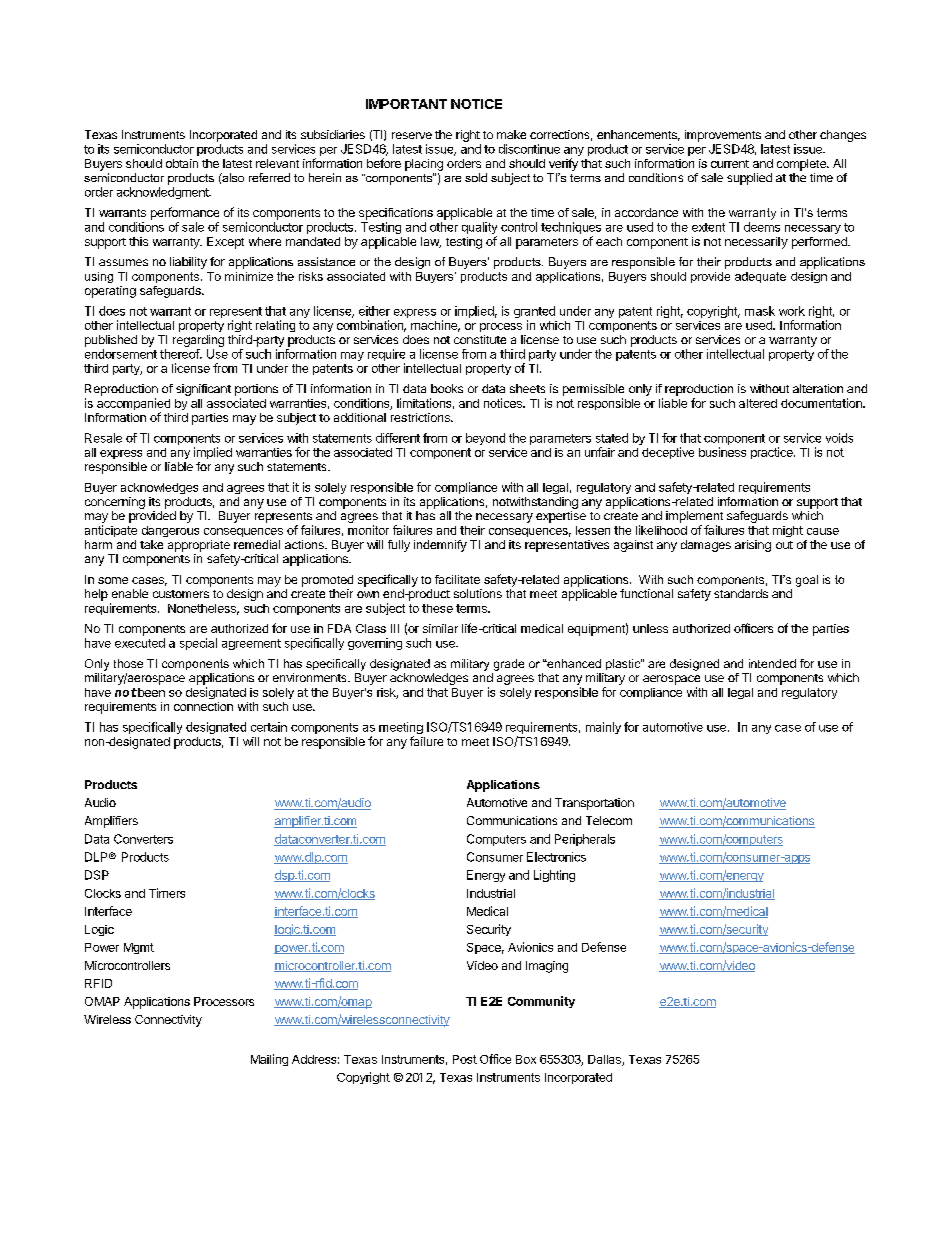  Describe the element at coordinates (465, 1059) in the document. I see `Post` at that location.
